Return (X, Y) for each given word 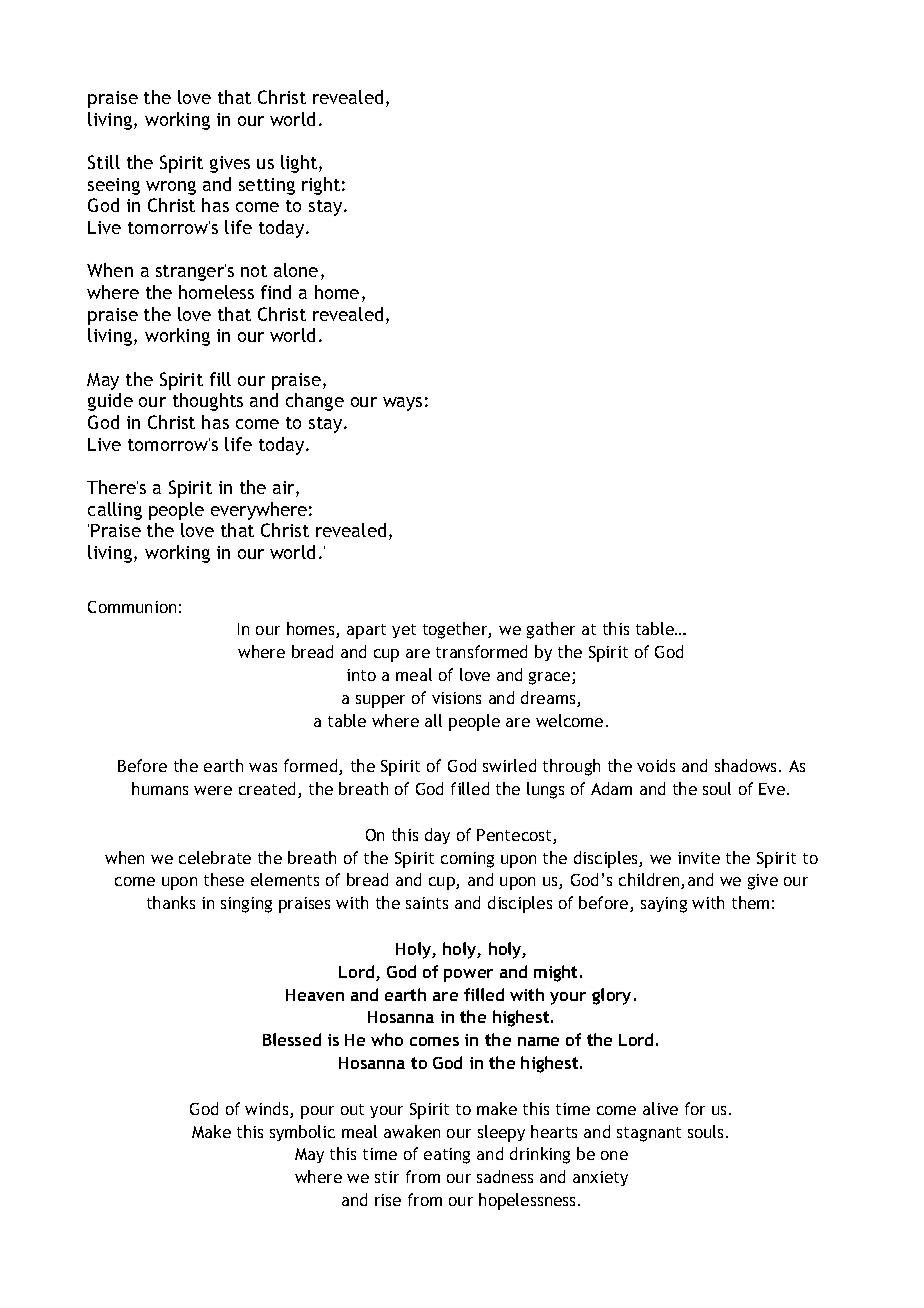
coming (467, 860)
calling (115, 511)
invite (699, 858)
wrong (171, 188)
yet (404, 631)
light (300, 164)
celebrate (215, 857)
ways (402, 404)
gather (551, 630)
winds (268, 1110)
